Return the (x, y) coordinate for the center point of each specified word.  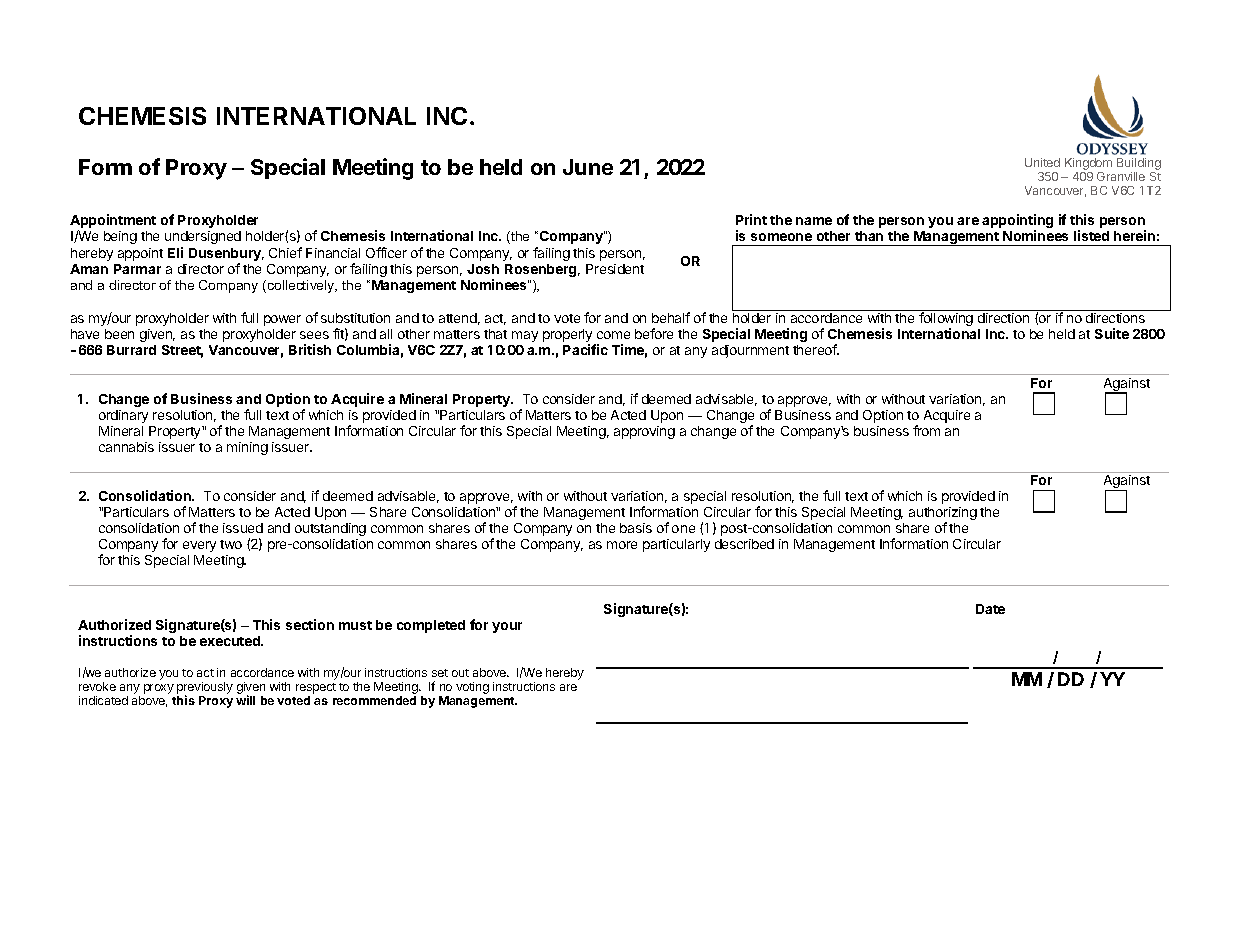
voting (472, 688)
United (1042, 162)
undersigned (203, 237)
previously (205, 689)
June (588, 167)
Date (990, 609)
